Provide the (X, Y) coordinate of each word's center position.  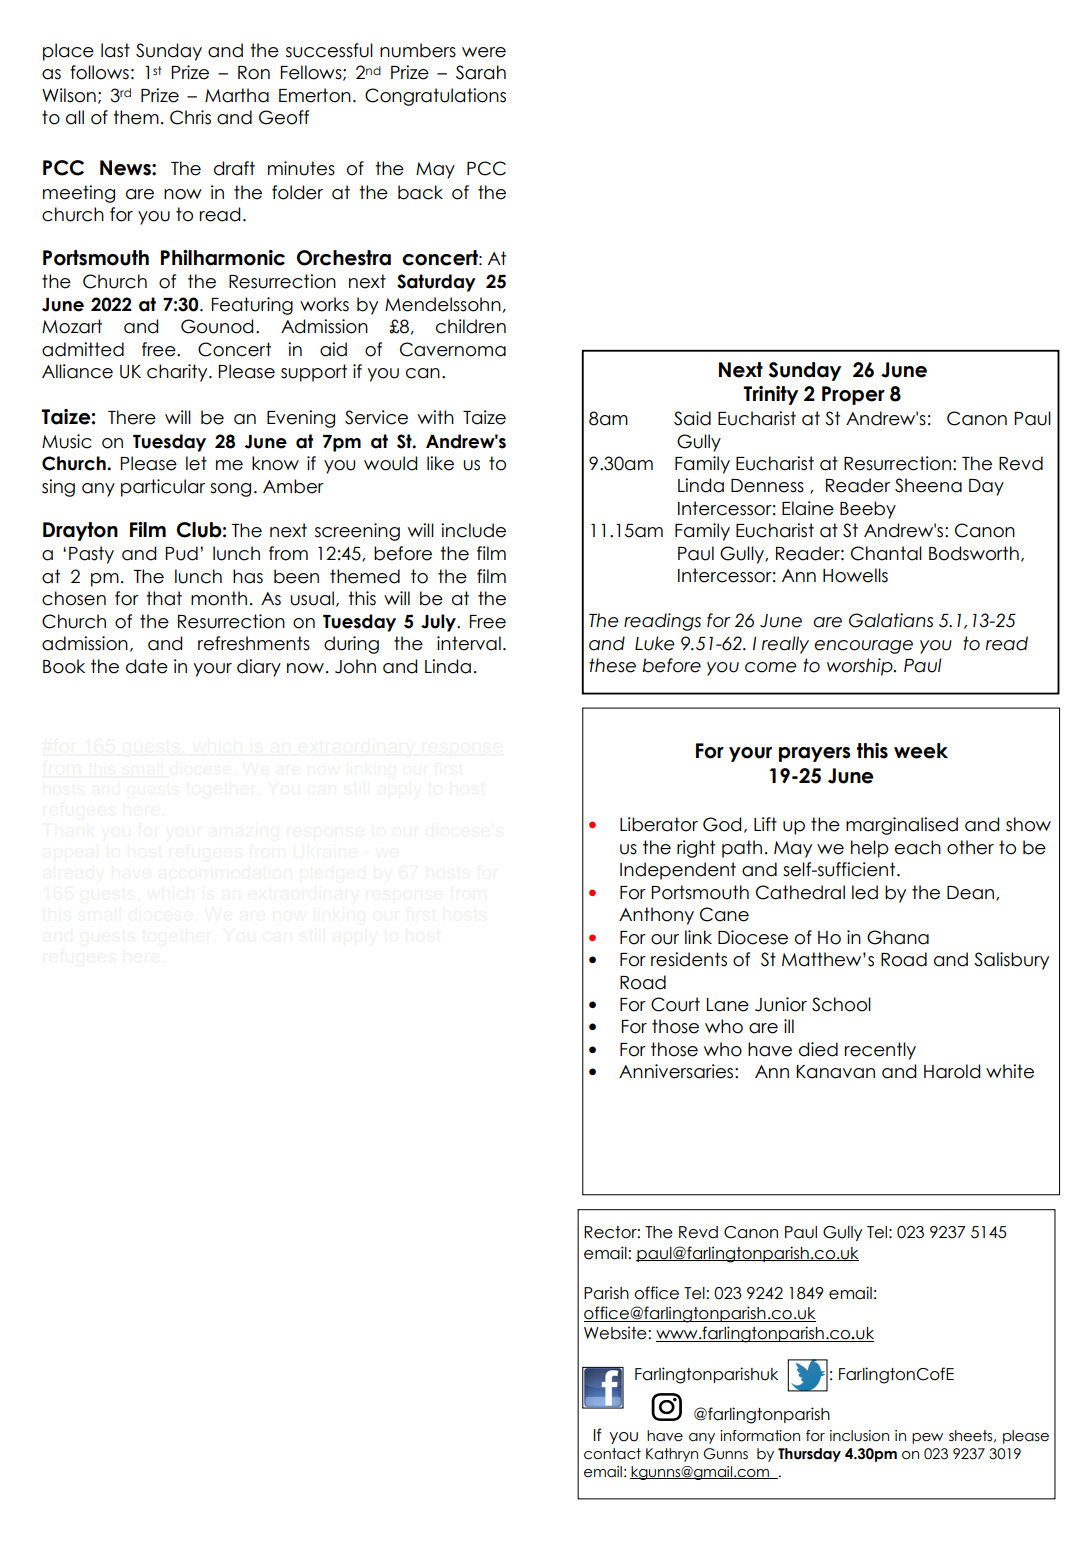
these (612, 665)
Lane (728, 1005)
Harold (952, 1071)
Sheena (928, 485)
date (147, 666)
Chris (190, 117)
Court (675, 1004)
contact (612, 1454)
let (196, 463)
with (436, 417)
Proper (853, 395)
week (921, 751)
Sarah (481, 72)
